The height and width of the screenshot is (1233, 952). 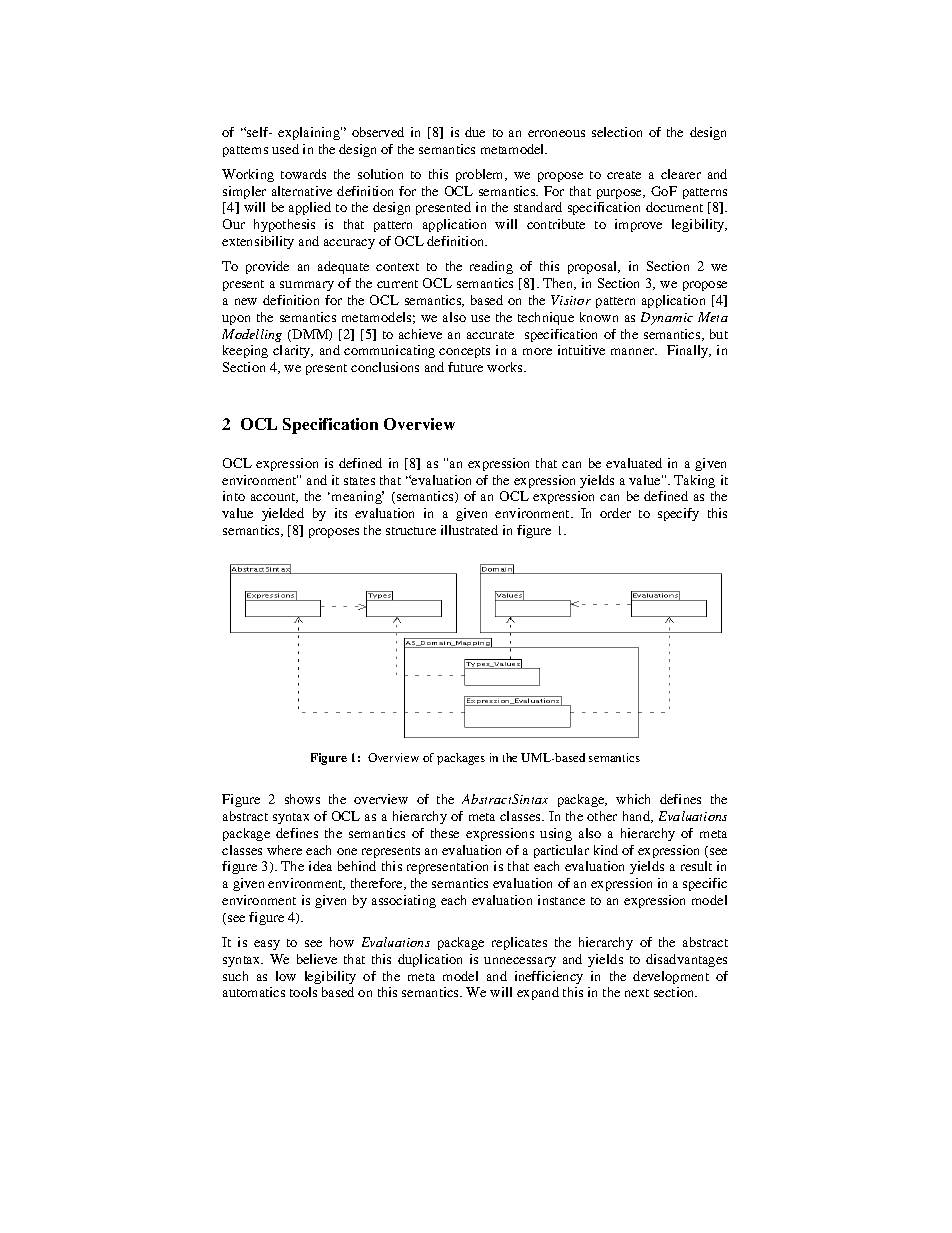 I want to click on order, so click(x=615, y=513).
